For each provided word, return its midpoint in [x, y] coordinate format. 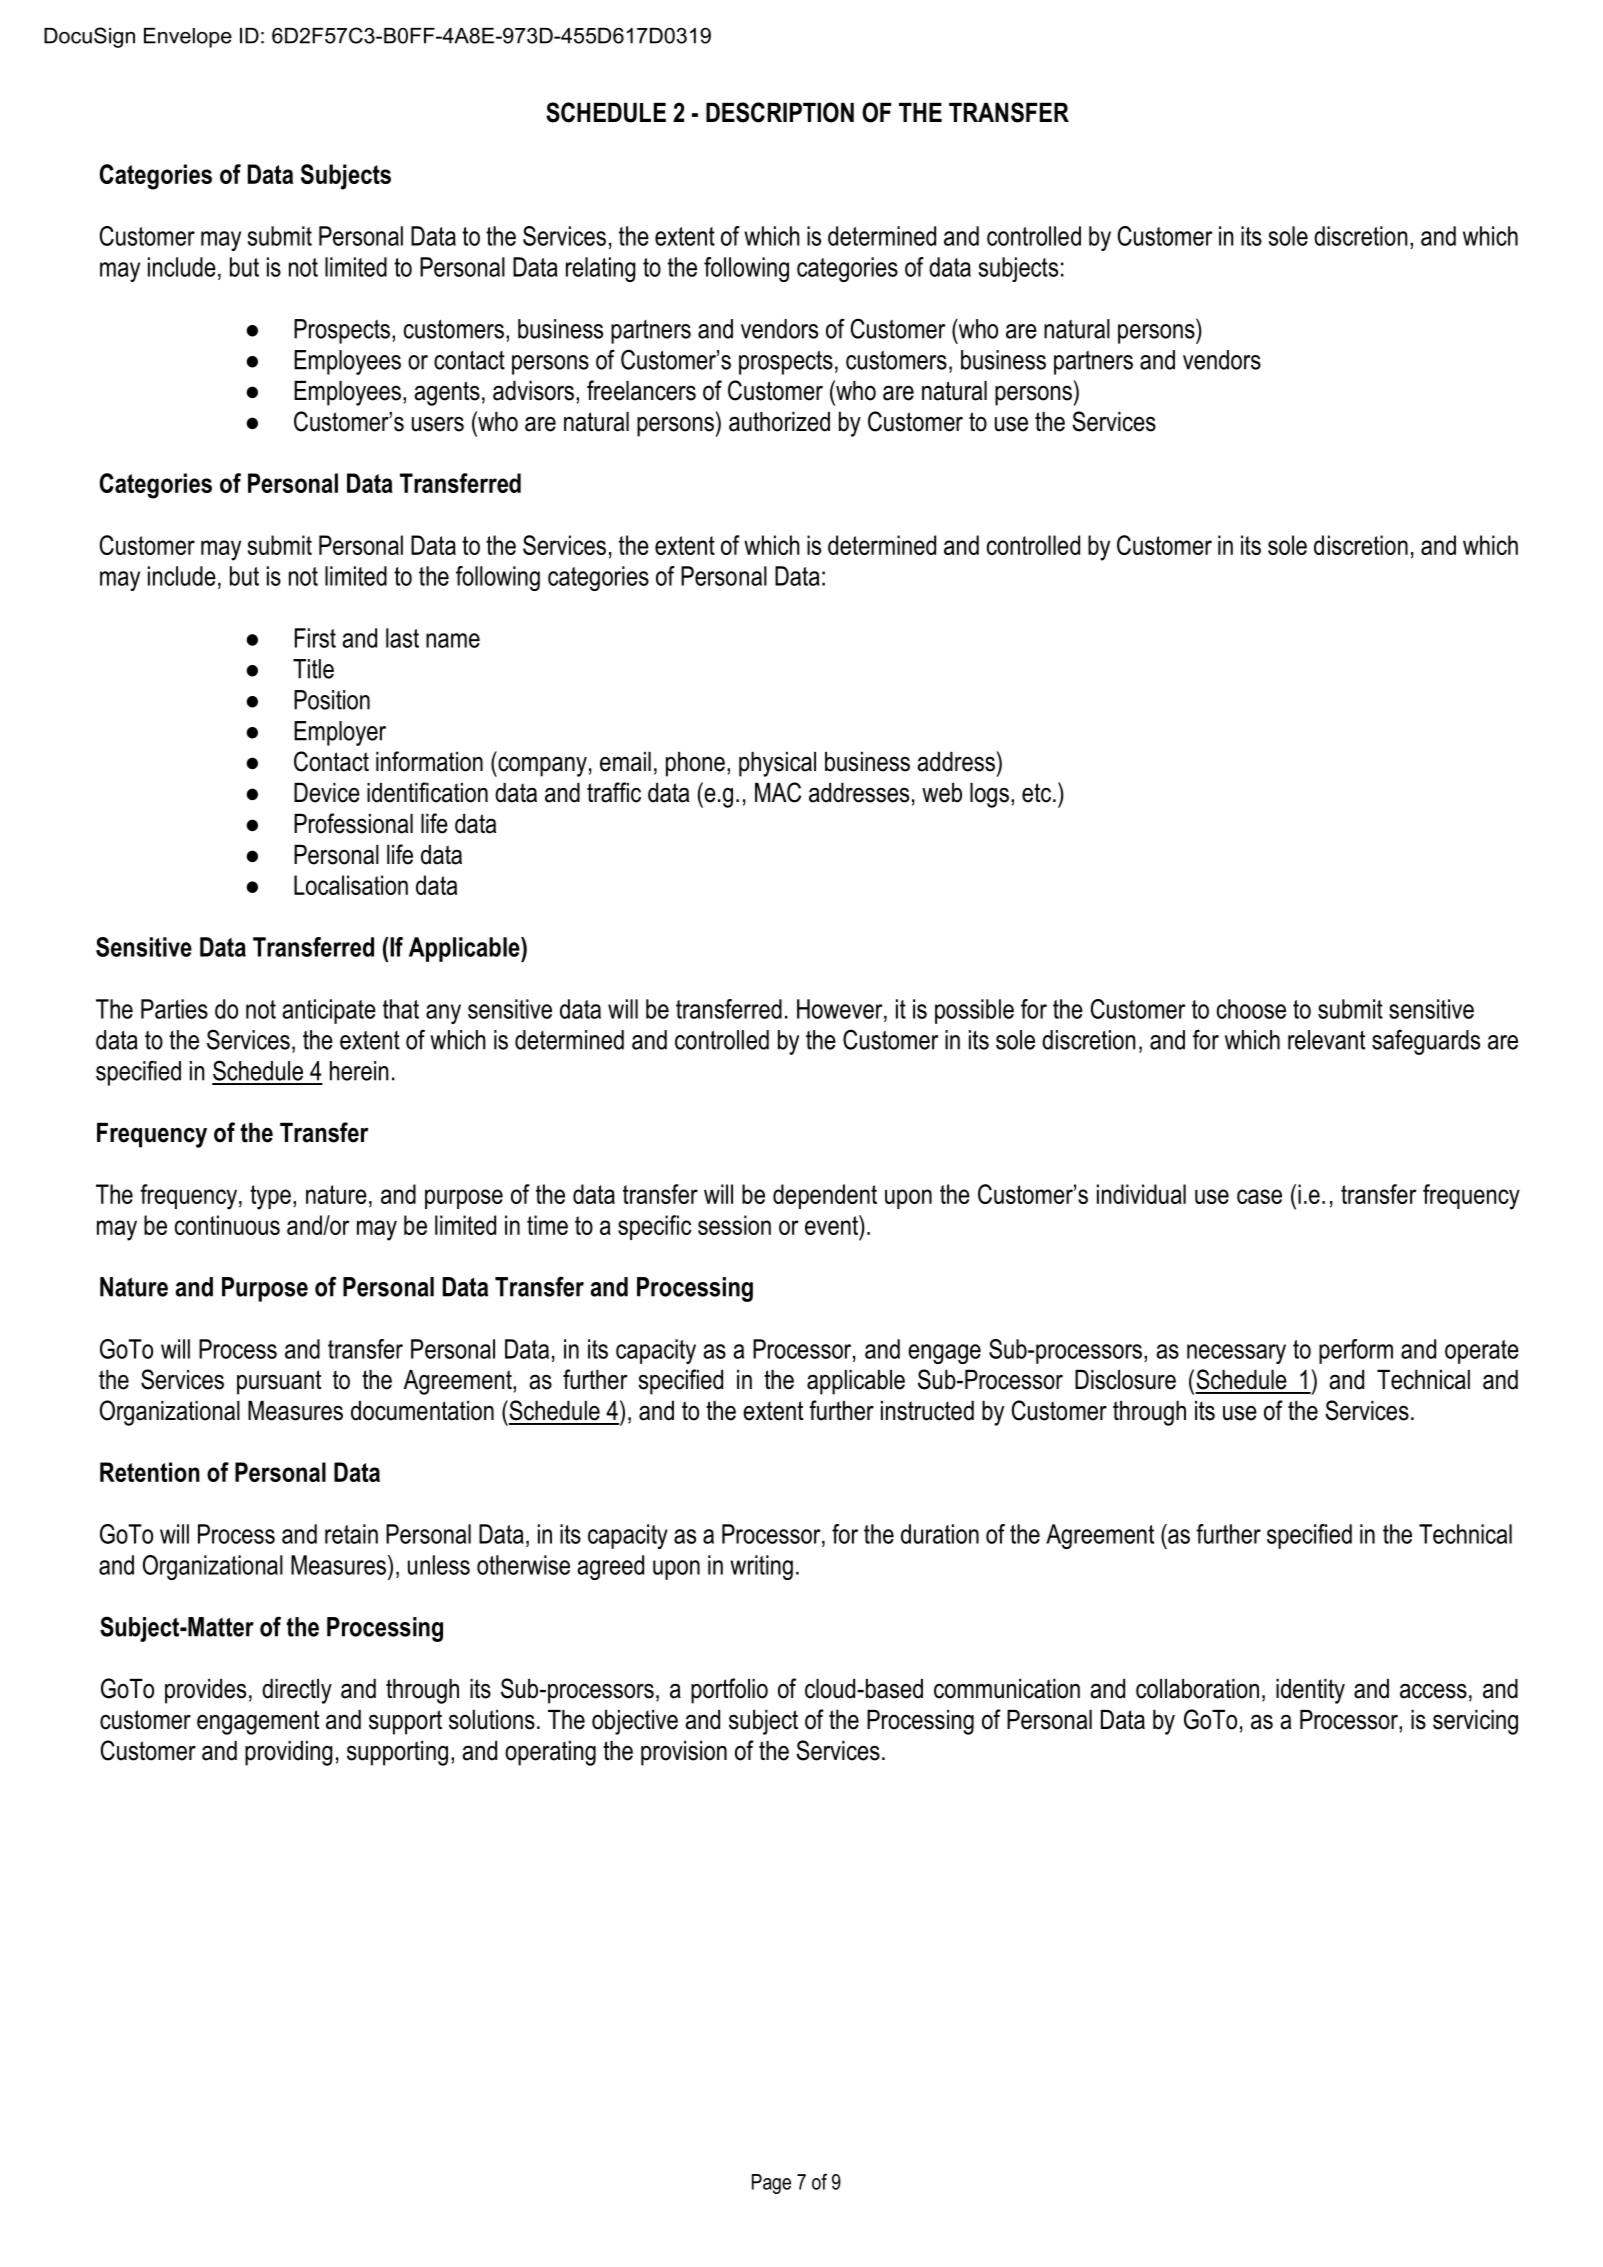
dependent [825, 1196]
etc [1036, 793]
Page [771, 2184]
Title [313, 669]
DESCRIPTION [780, 112]
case [1259, 1196]
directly [297, 1691]
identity [1310, 1691]
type [270, 1197]
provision [684, 1753]
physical [777, 764]
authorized [779, 422]
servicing [1475, 1722]
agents [447, 393]
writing [761, 1567]
